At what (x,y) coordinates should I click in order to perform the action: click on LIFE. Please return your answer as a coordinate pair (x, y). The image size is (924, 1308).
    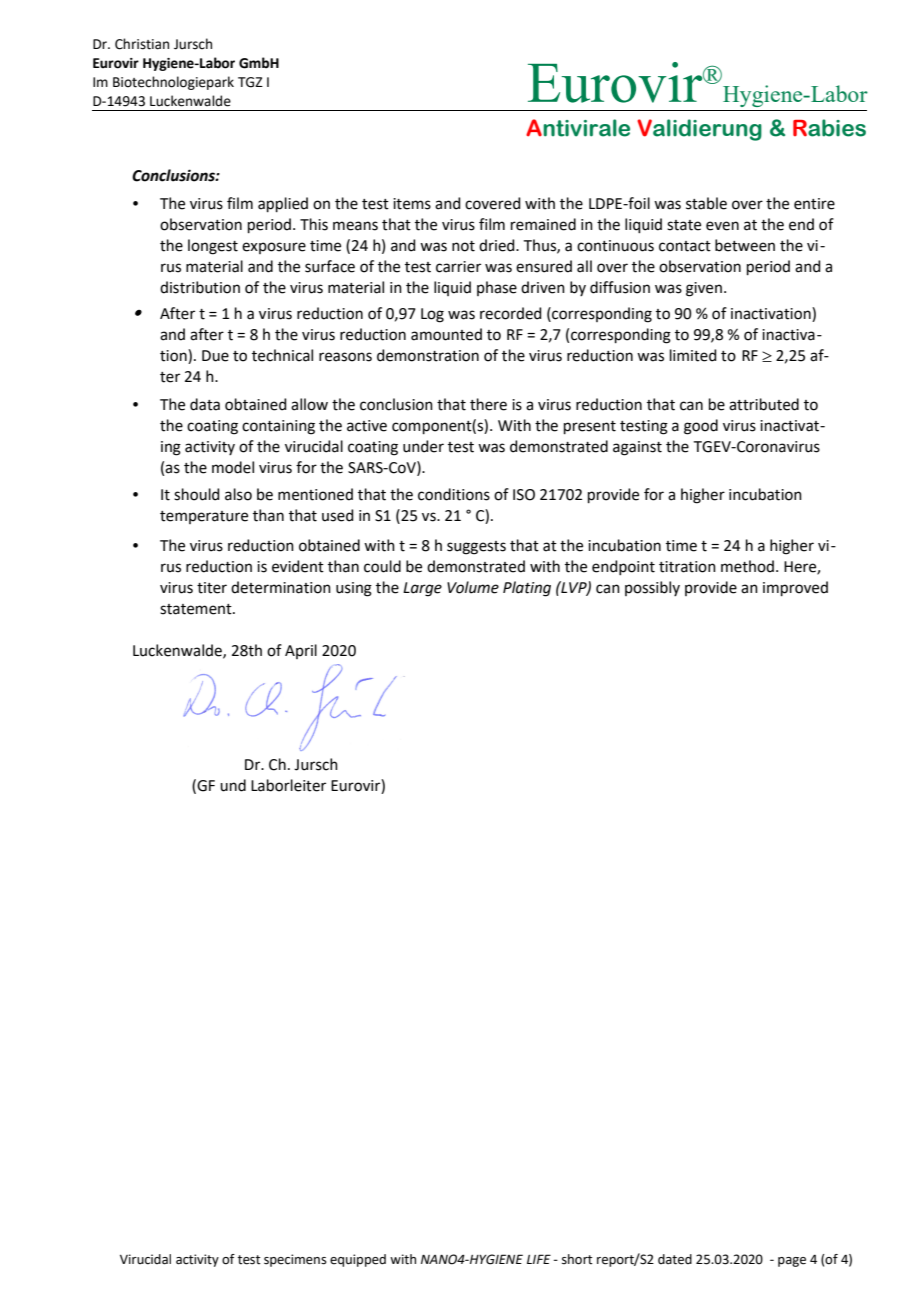
    Looking at the image, I should click on (539, 1259).
